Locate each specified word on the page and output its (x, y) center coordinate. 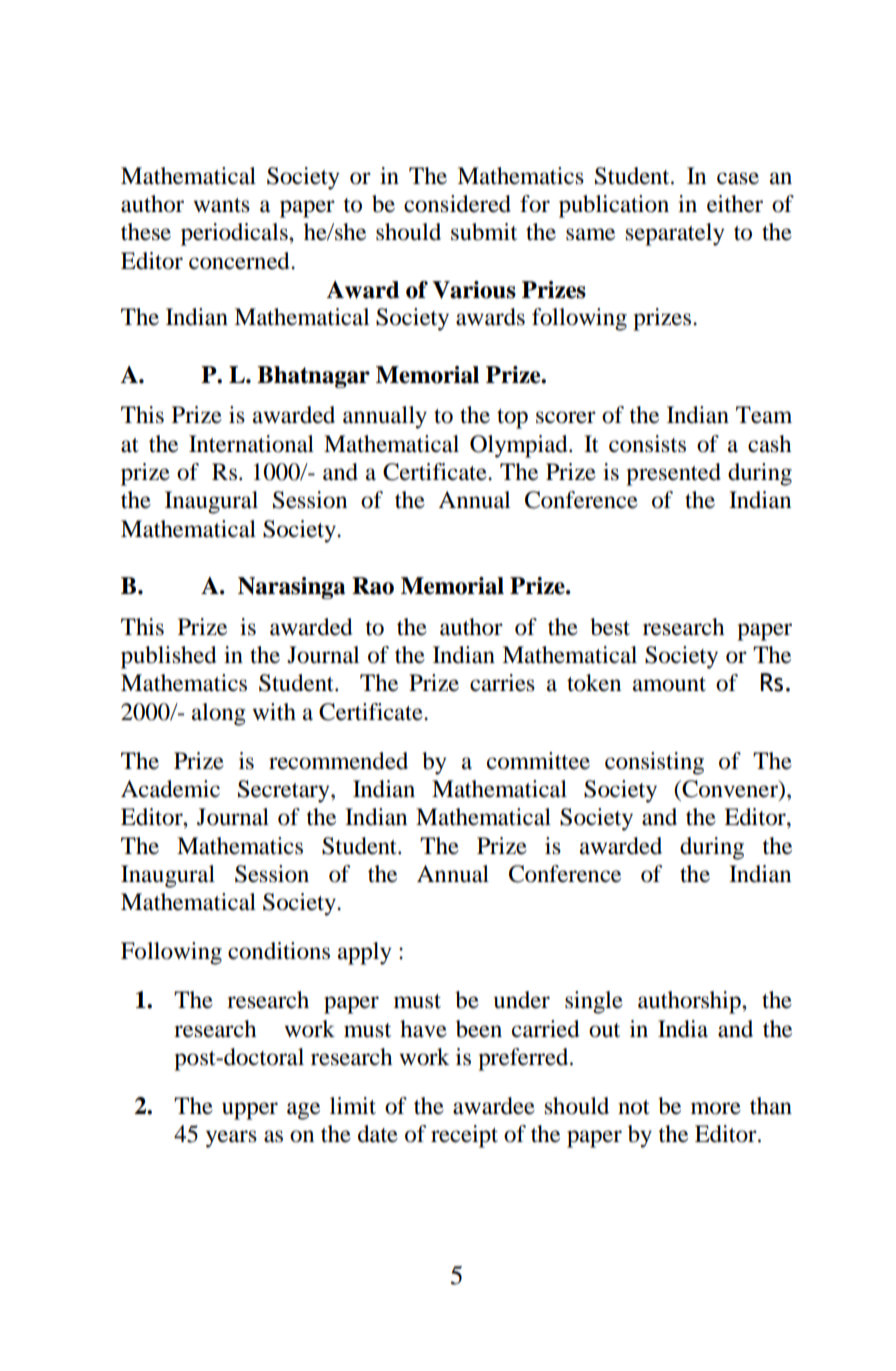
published (169, 657)
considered (457, 204)
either (735, 204)
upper (250, 1111)
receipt (464, 1136)
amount (669, 684)
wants (221, 205)
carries (502, 683)
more (716, 1108)
